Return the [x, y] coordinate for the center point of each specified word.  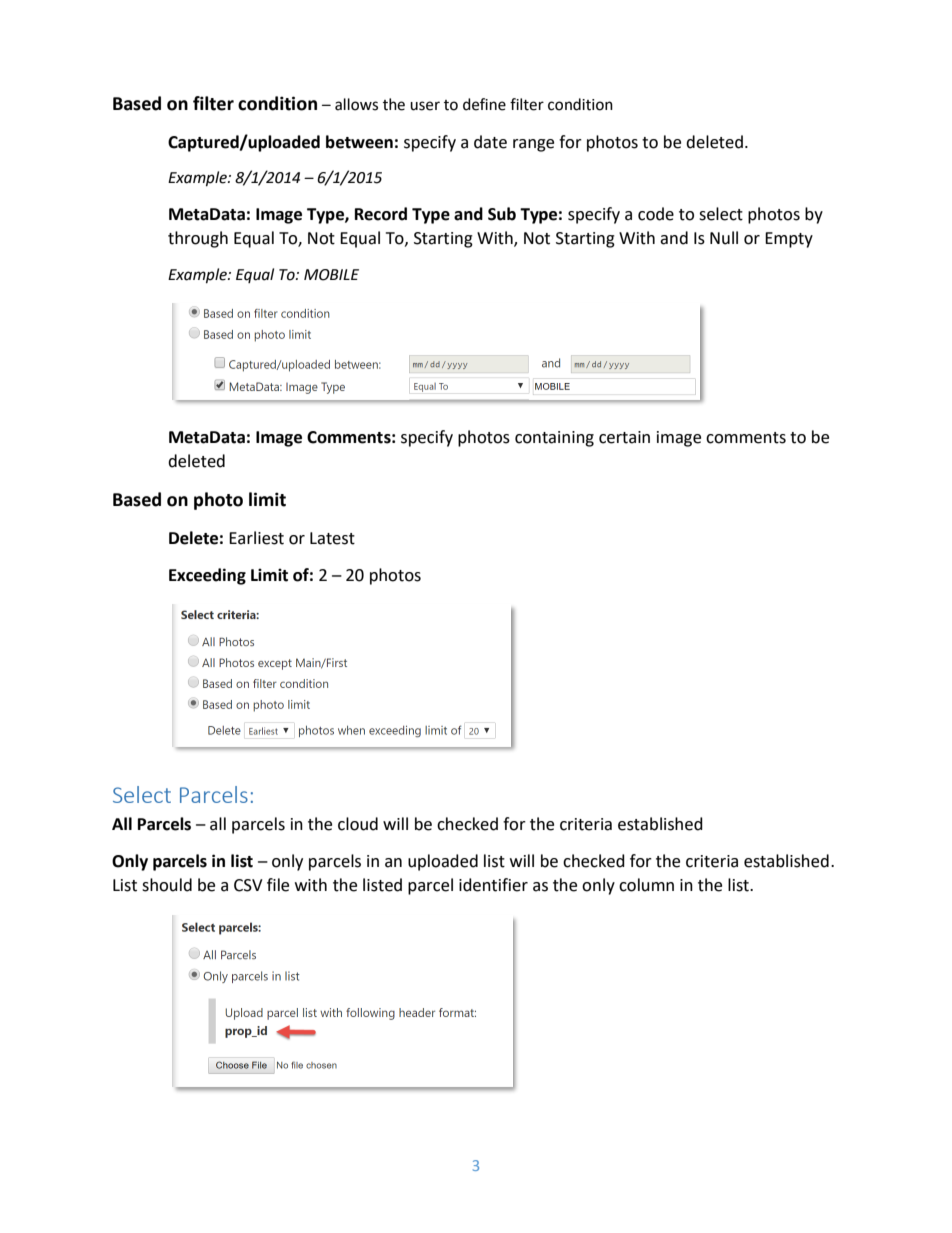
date [490, 142]
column [646, 885]
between [359, 142]
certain [624, 437]
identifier [493, 885]
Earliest [256, 538]
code [656, 214]
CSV [248, 885]
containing [554, 439]
